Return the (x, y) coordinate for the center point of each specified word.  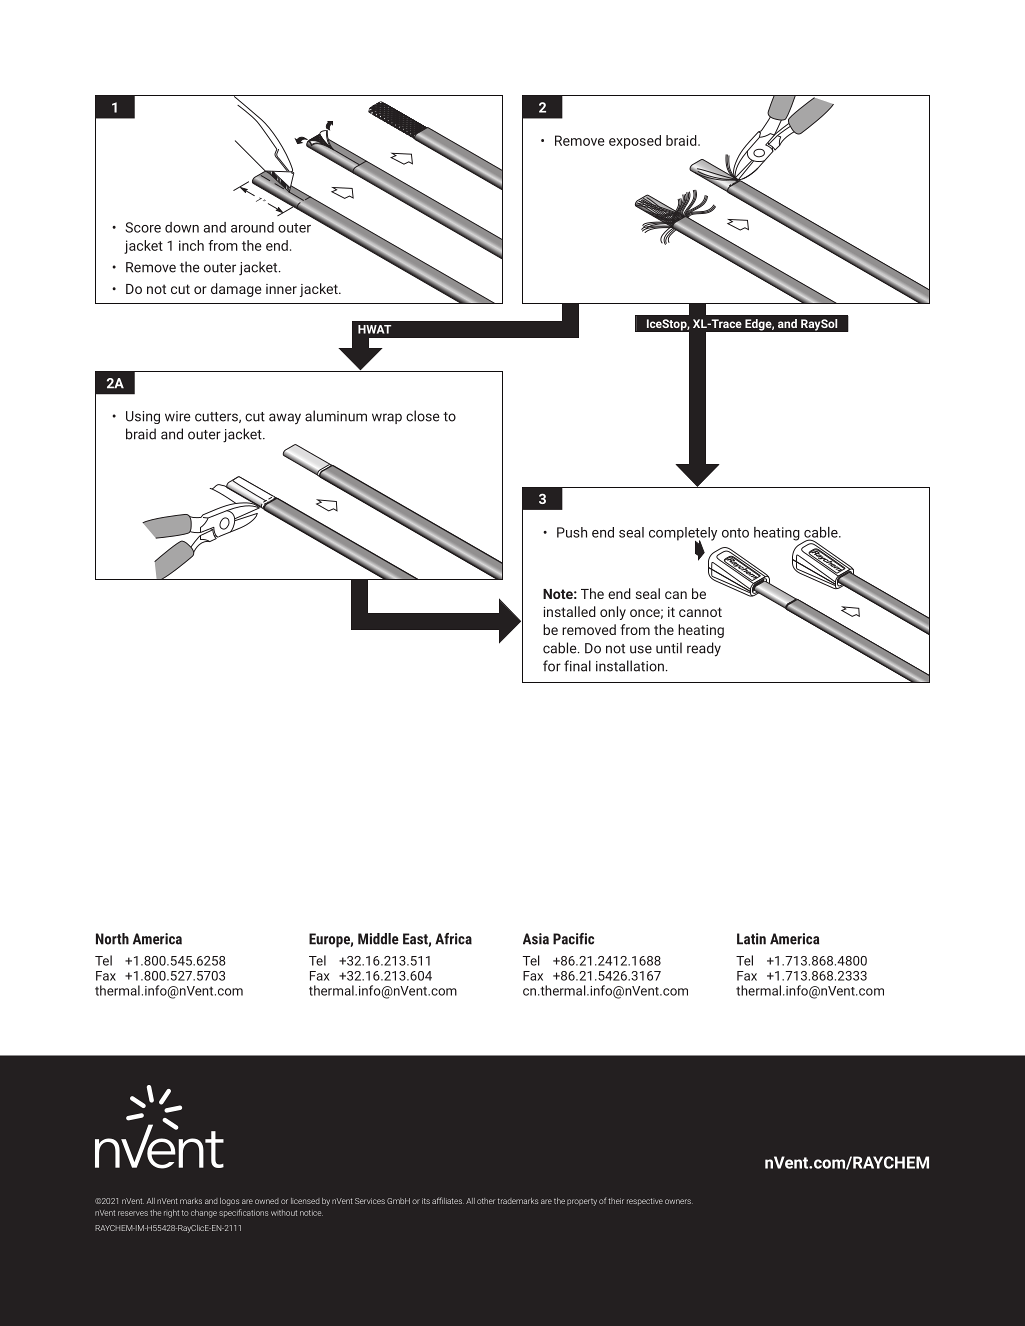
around (252, 227)
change (204, 1213)
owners (679, 1201)
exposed (635, 142)
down (182, 227)
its (426, 1201)
